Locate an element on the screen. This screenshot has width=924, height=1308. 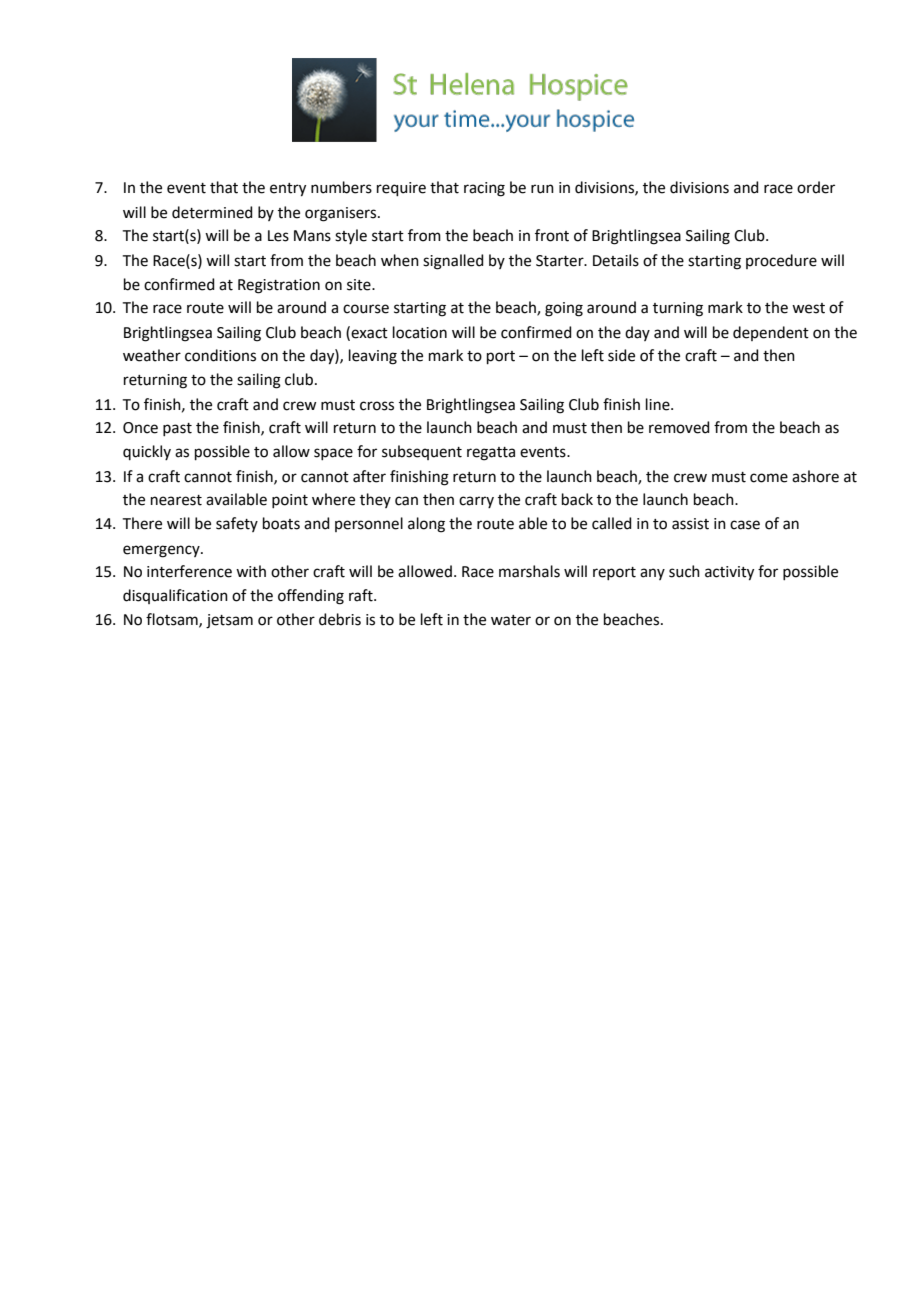
order is located at coordinates (816, 187).
